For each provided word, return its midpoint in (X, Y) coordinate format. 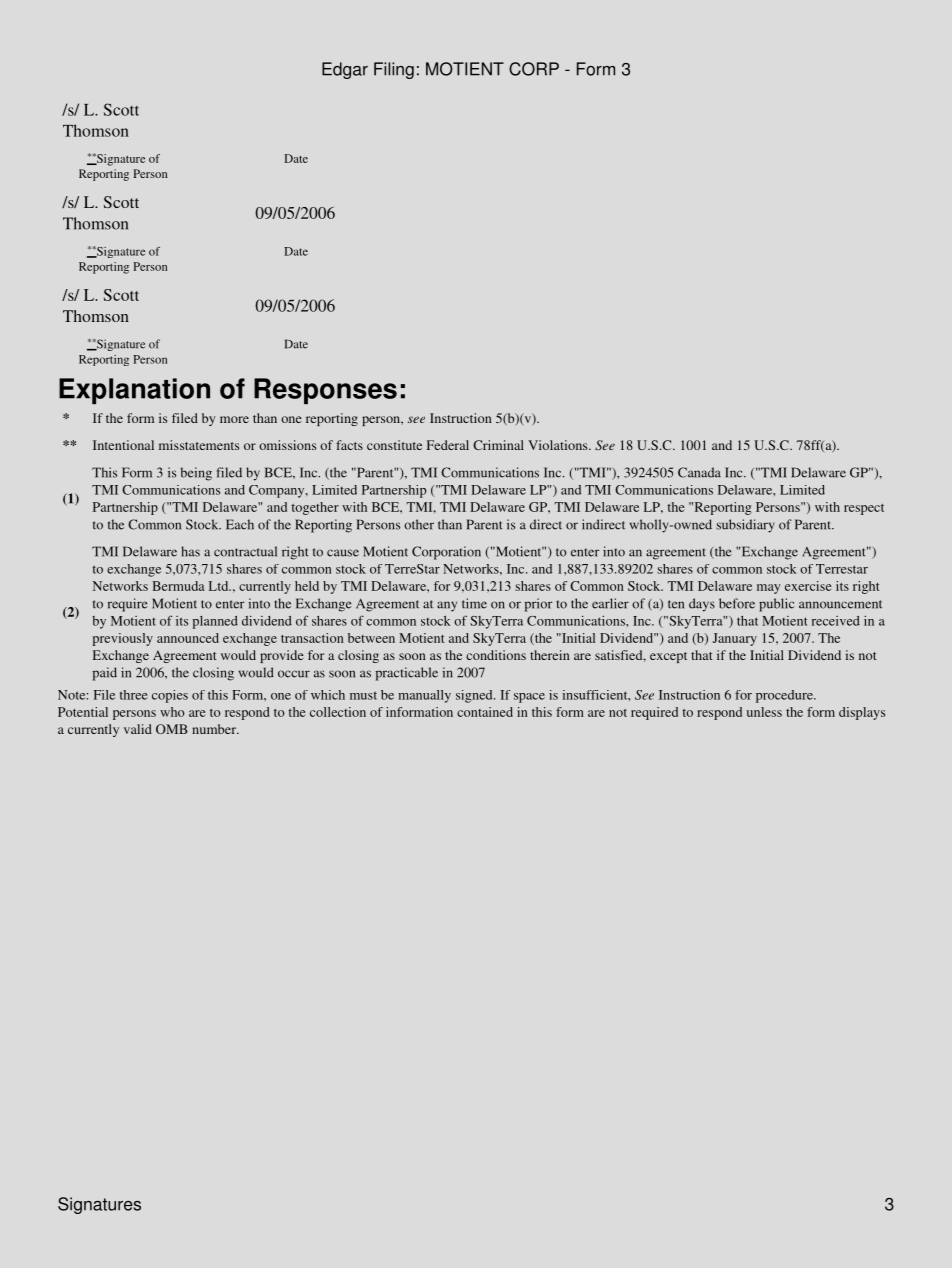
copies (170, 696)
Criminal (498, 445)
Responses (325, 391)
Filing (394, 70)
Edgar (345, 70)
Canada (699, 472)
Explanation (134, 391)
